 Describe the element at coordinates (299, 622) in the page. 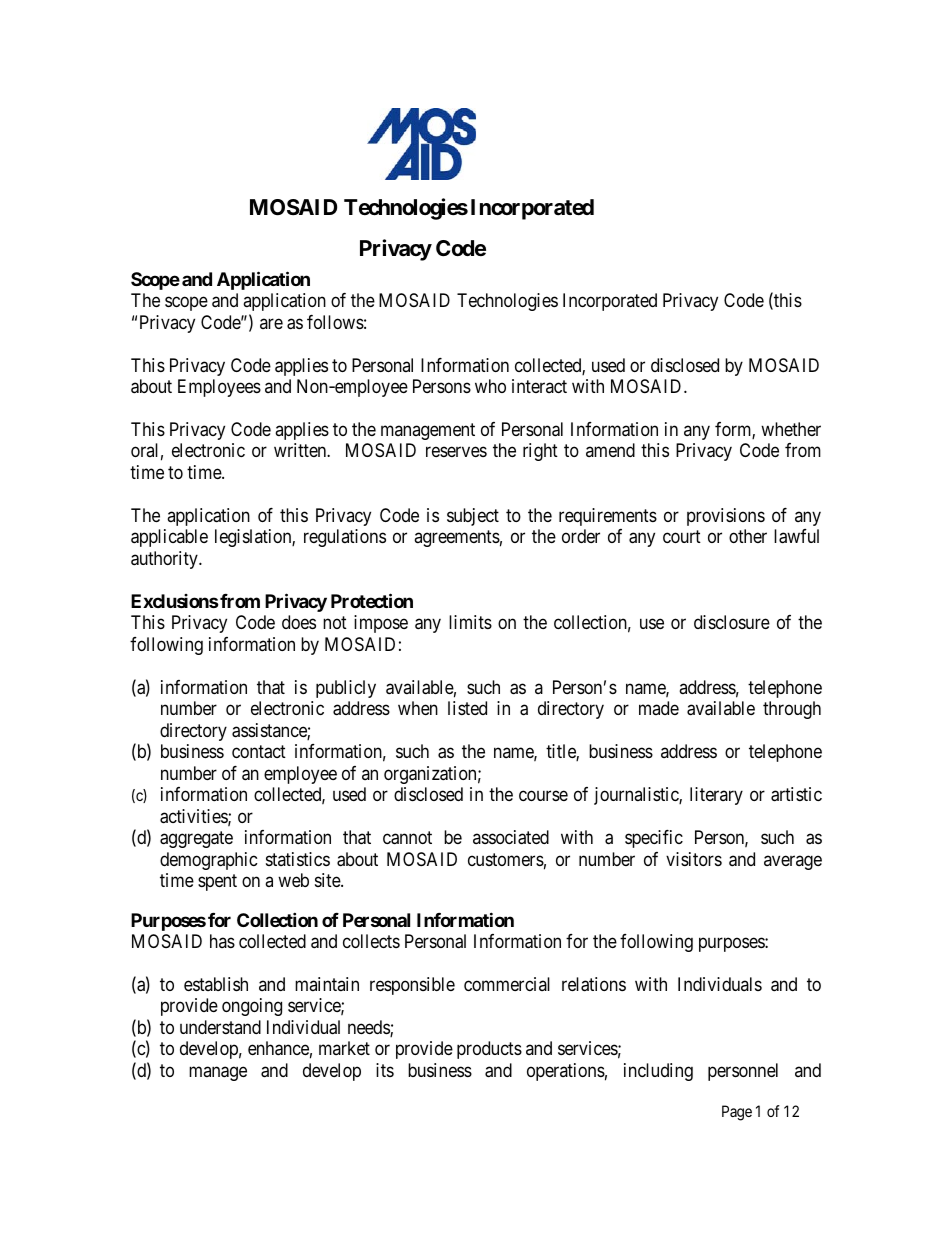

I see `does` at that location.
